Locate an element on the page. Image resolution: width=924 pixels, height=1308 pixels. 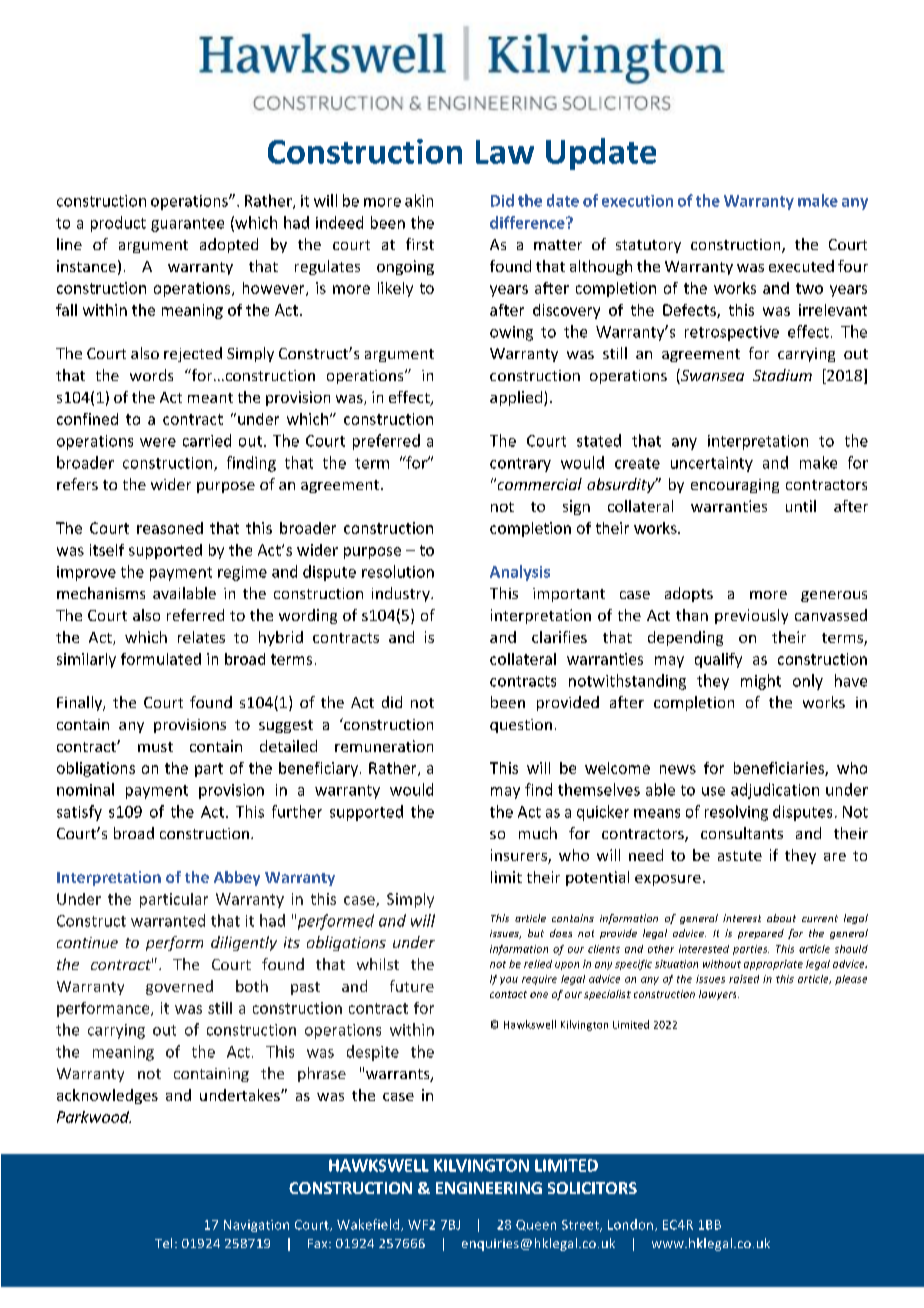
encouraging is located at coordinates (735, 486).
